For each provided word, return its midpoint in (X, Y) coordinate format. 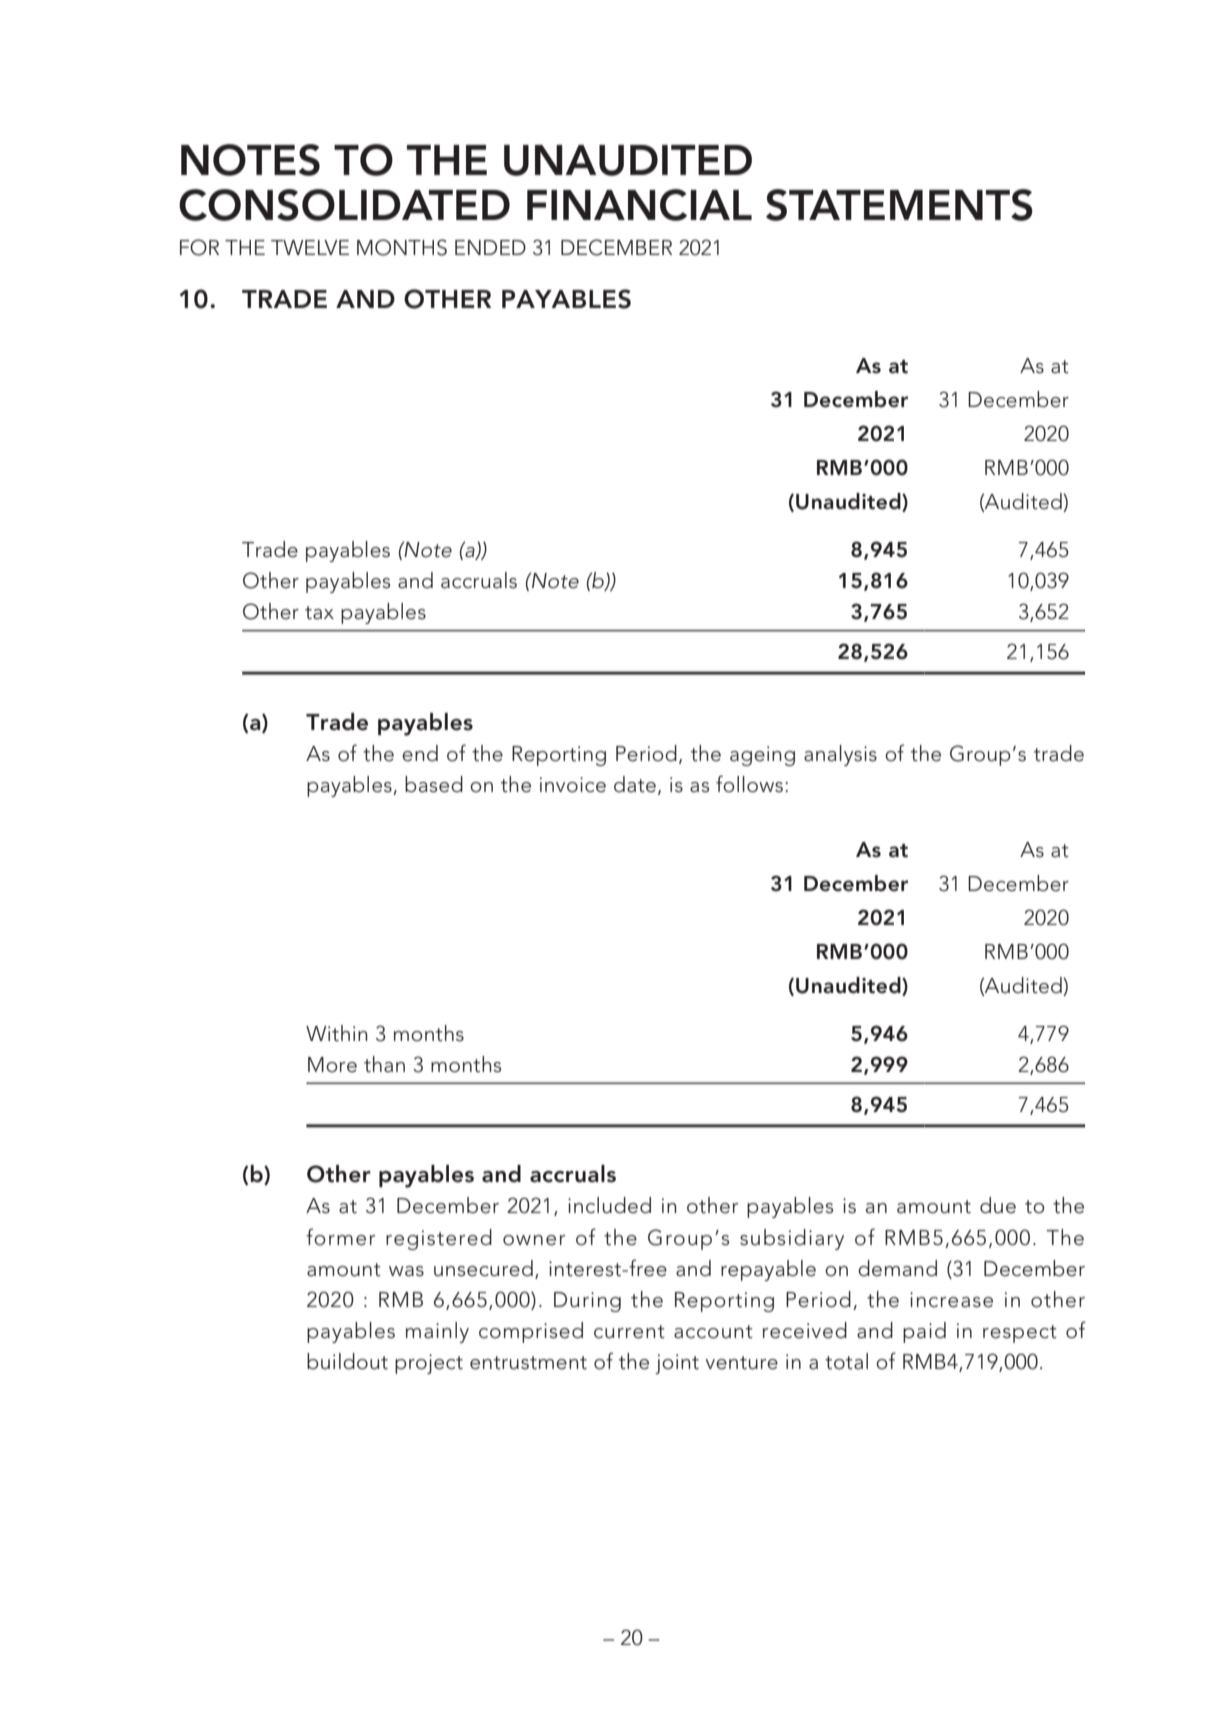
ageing (762, 756)
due (998, 1205)
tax (319, 613)
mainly (437, 1332)
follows (749, 784)
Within (337, 1033)
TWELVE (310, 247)
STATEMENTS (899, 205)
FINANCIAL (639, 205)
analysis (840, 755)
